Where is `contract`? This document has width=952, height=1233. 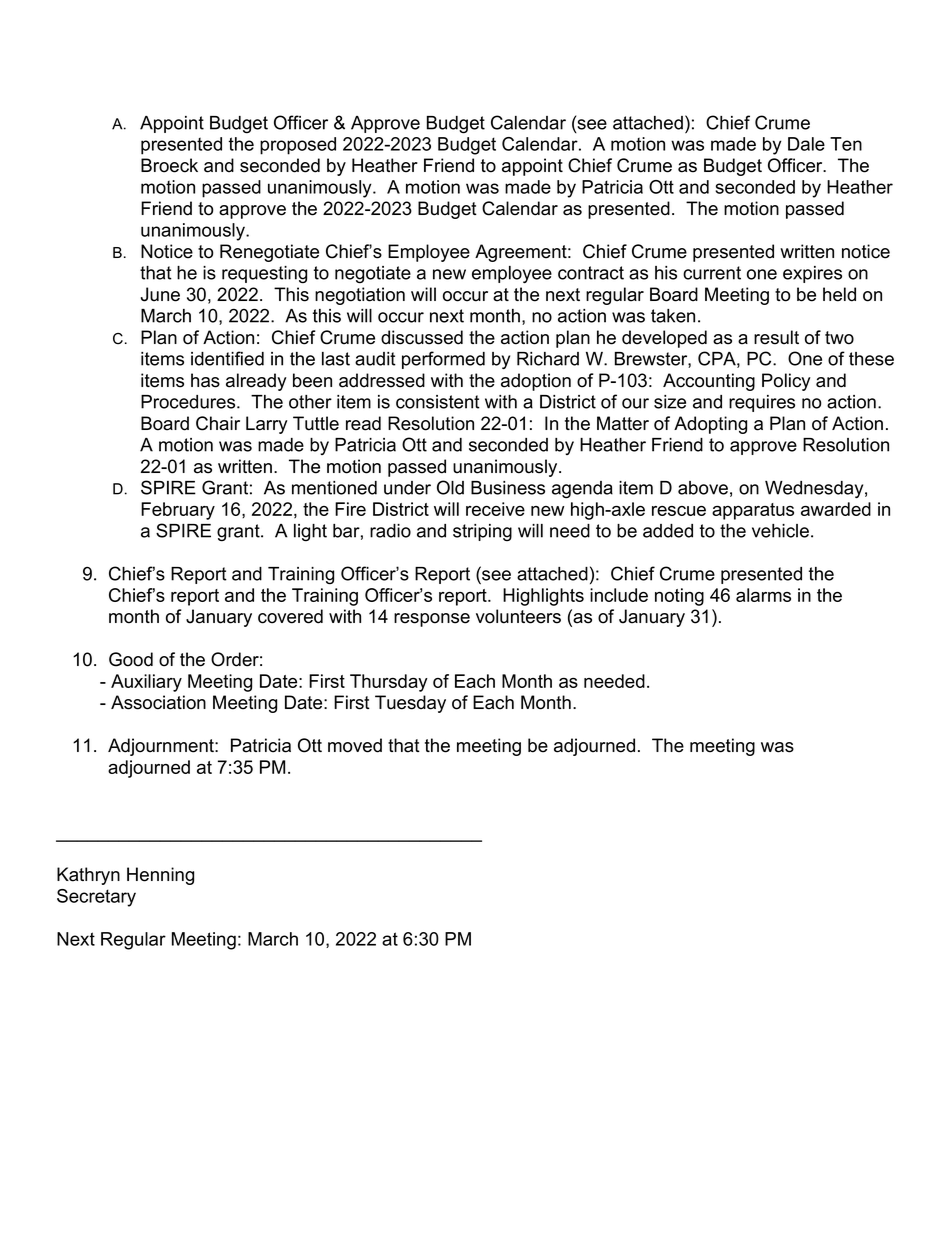
contract is located at coordinates (591, 273).
